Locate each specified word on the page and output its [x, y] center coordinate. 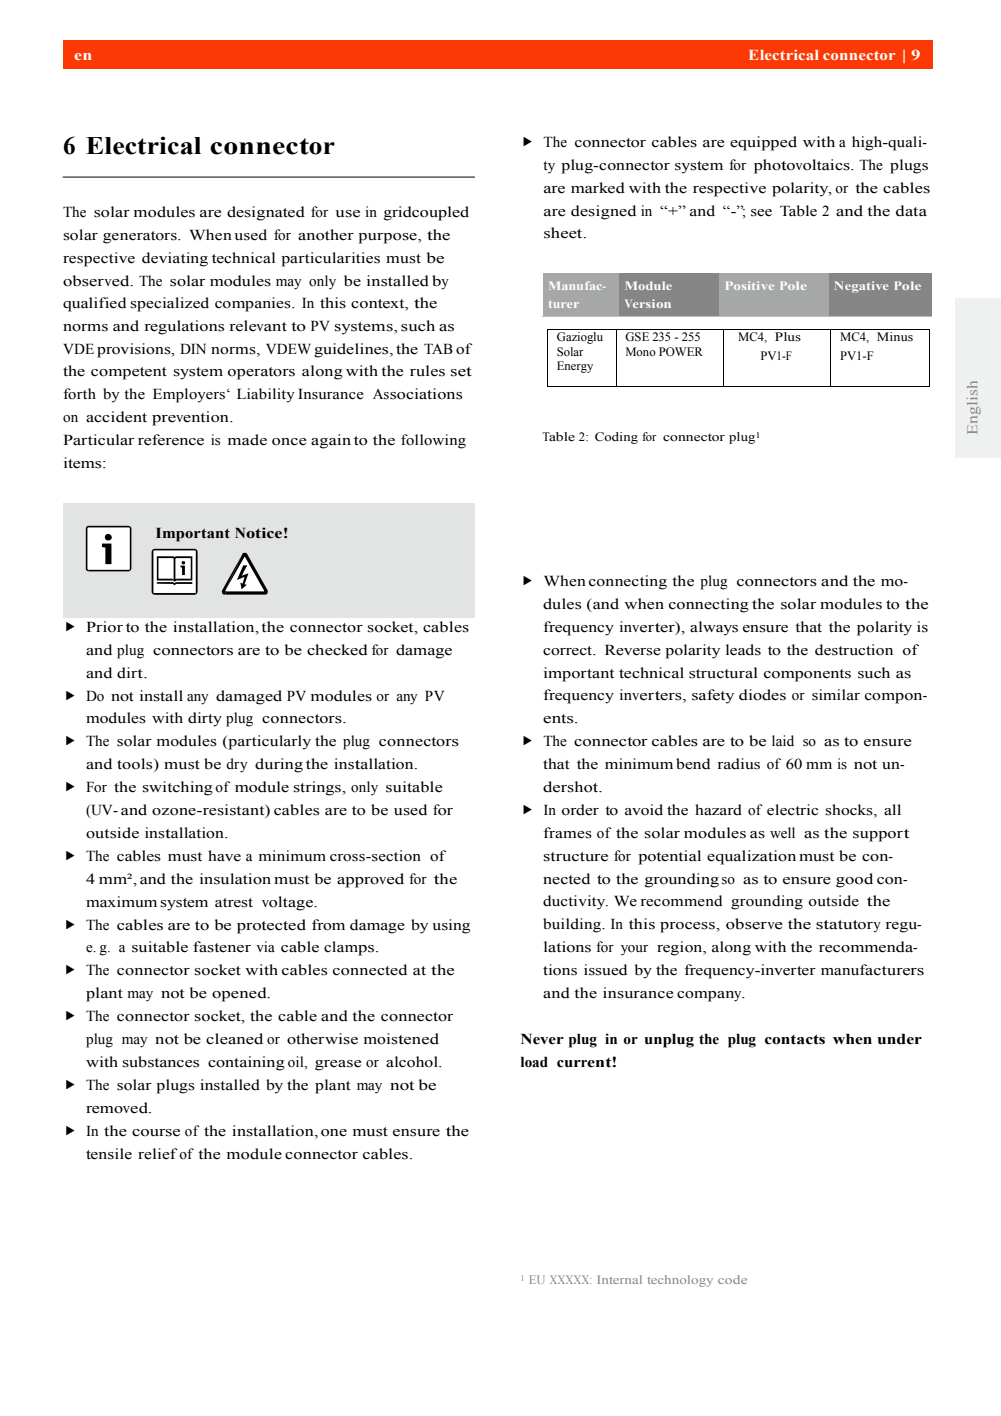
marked [598, 188]
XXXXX [570, 1279]
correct [569, 651]
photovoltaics [803, 166]
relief [158, 1154]
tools [136, 765]
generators [141, 237]
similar [836, 695]
